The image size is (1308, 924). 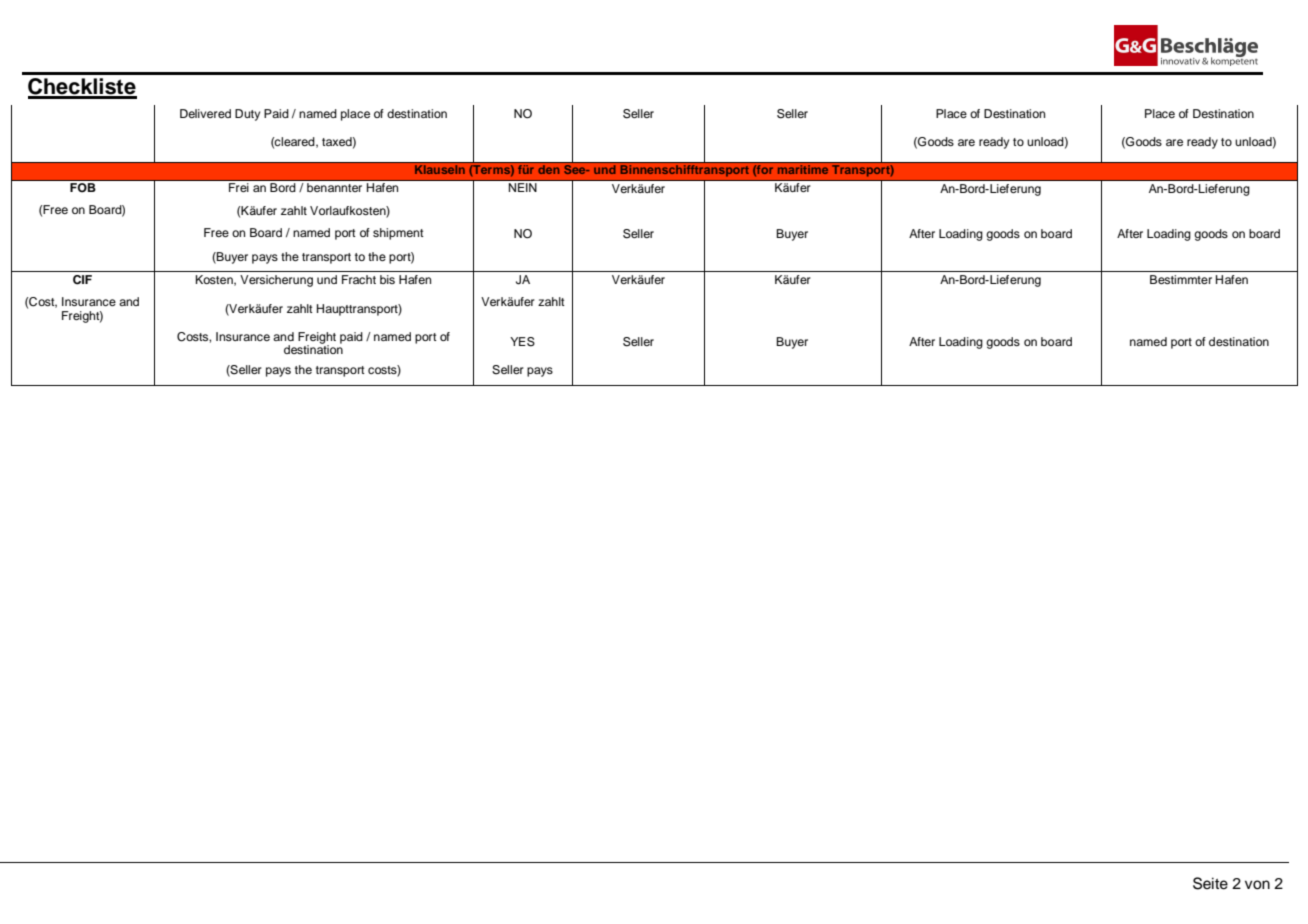 What do you see at coordinates (522, 342) in the image?
I see `YES` at bounding box center [522, 342].
